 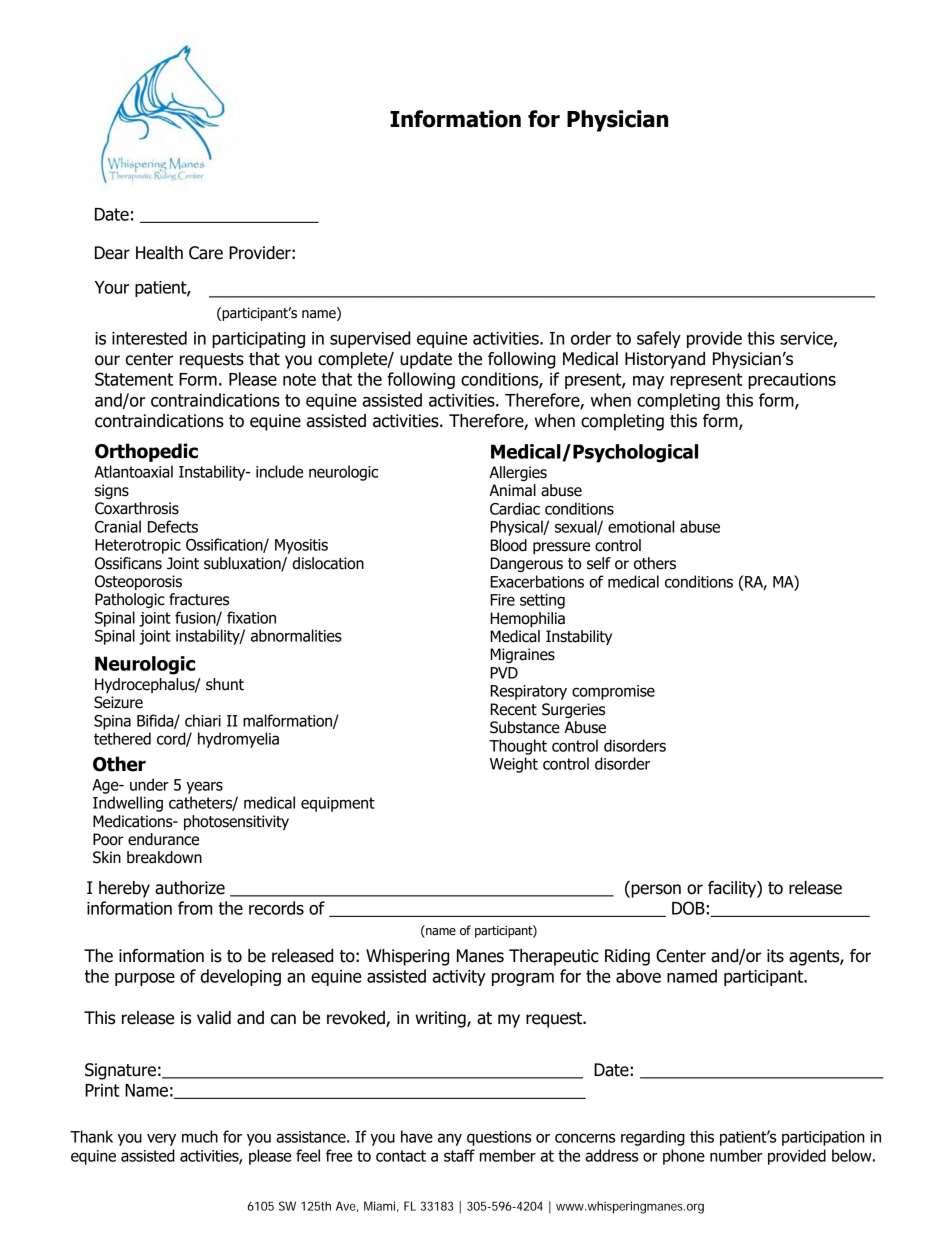 What do you see at coordinates (161, 1139) in the screenshot?
I see `very` at bounding box center [161, 1139].
